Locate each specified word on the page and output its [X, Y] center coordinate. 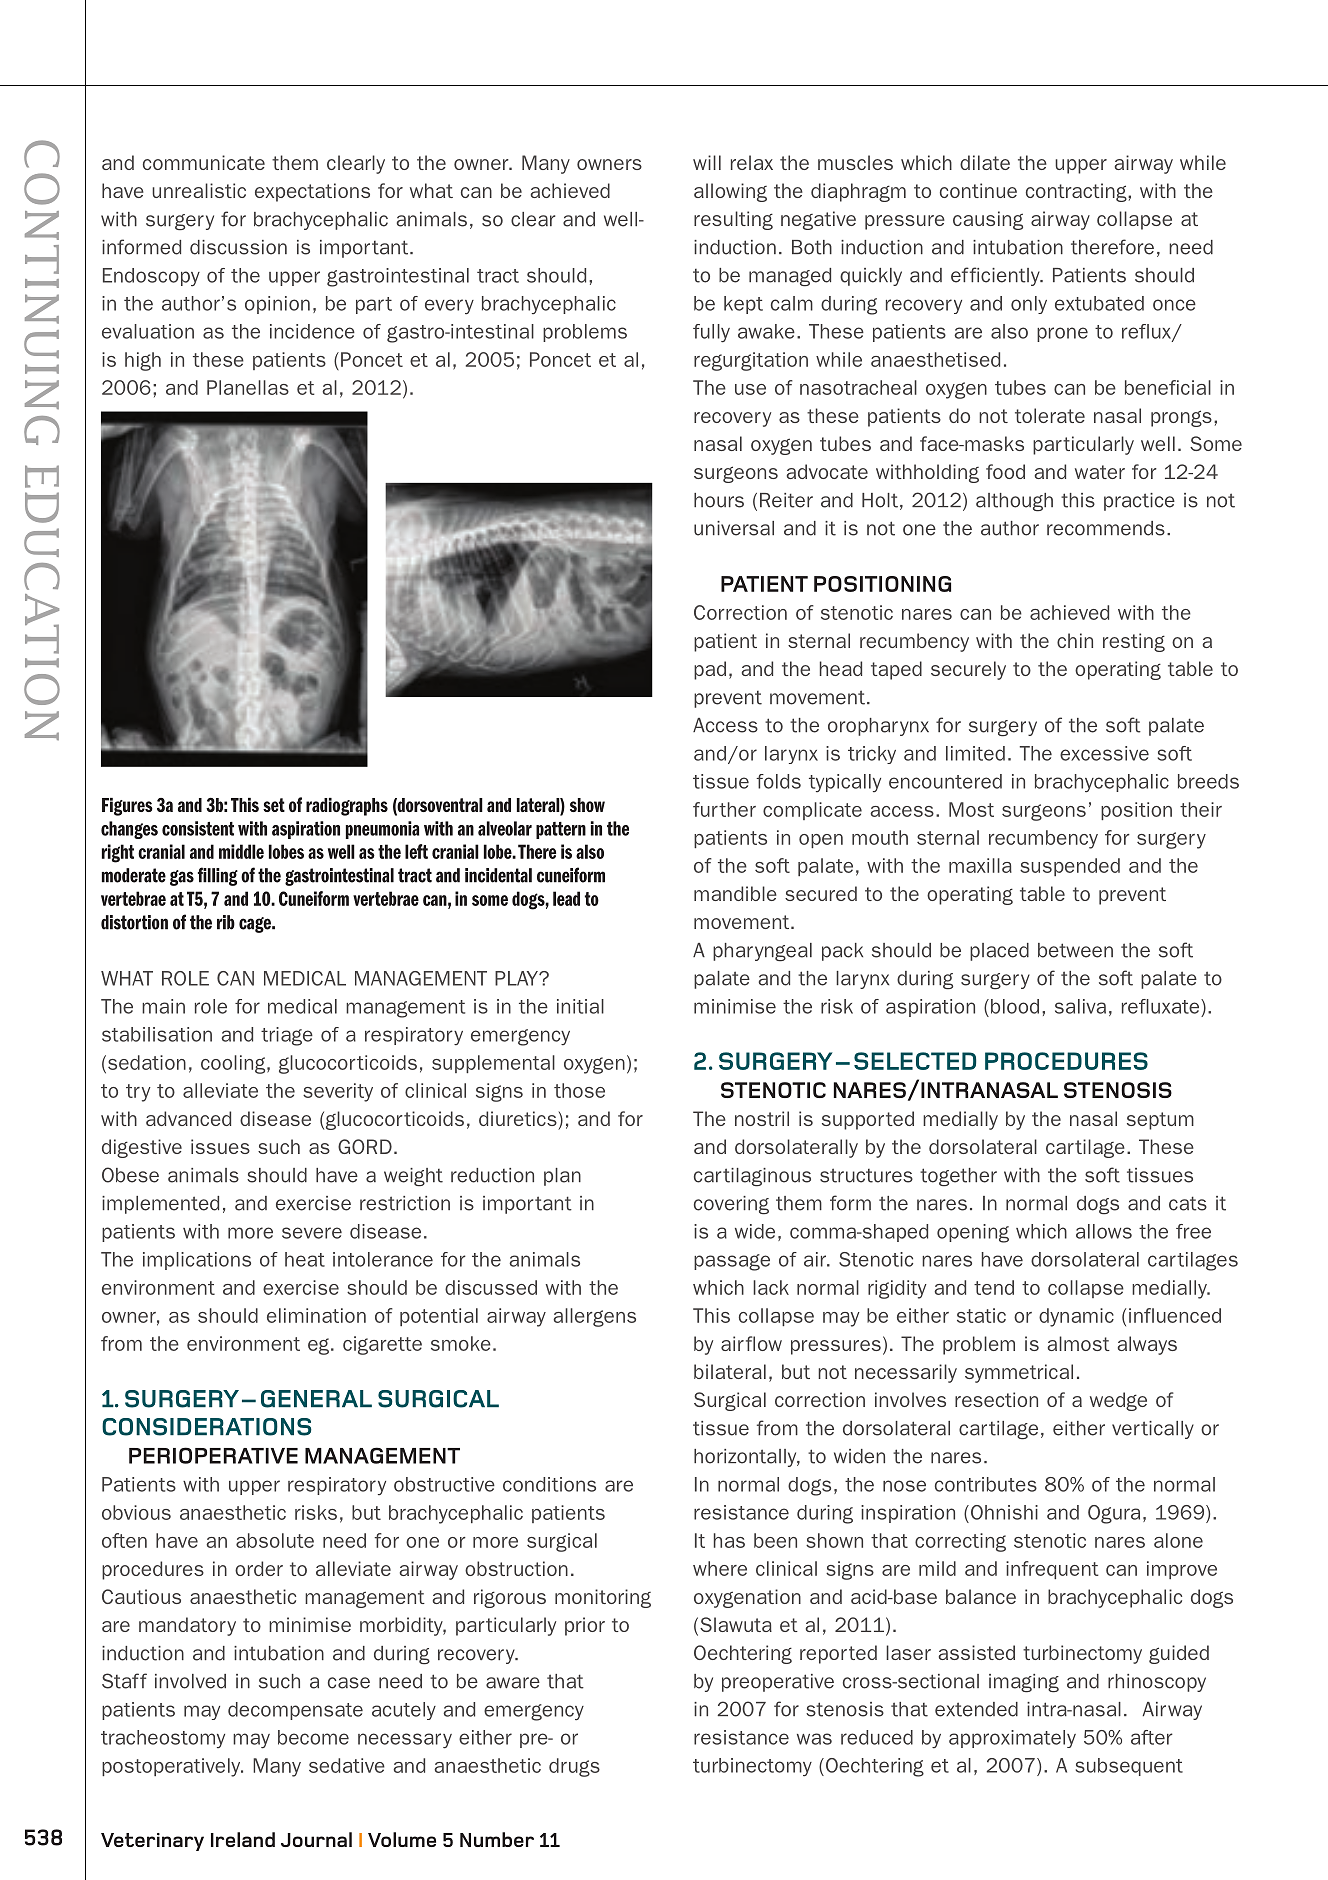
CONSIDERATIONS [207, 1427]
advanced [188, 1118]
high [143, 361]
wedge [1118, 1401]
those [579, 1090]
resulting [733, 220]
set [274, 805]
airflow [751, 1343]
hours [719, 500]
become [313, 1737]
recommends [1106, 528]
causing [988, 220]
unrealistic [199, 190]
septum [1160, 1121]
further [724, 809]
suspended [1070, 867]
